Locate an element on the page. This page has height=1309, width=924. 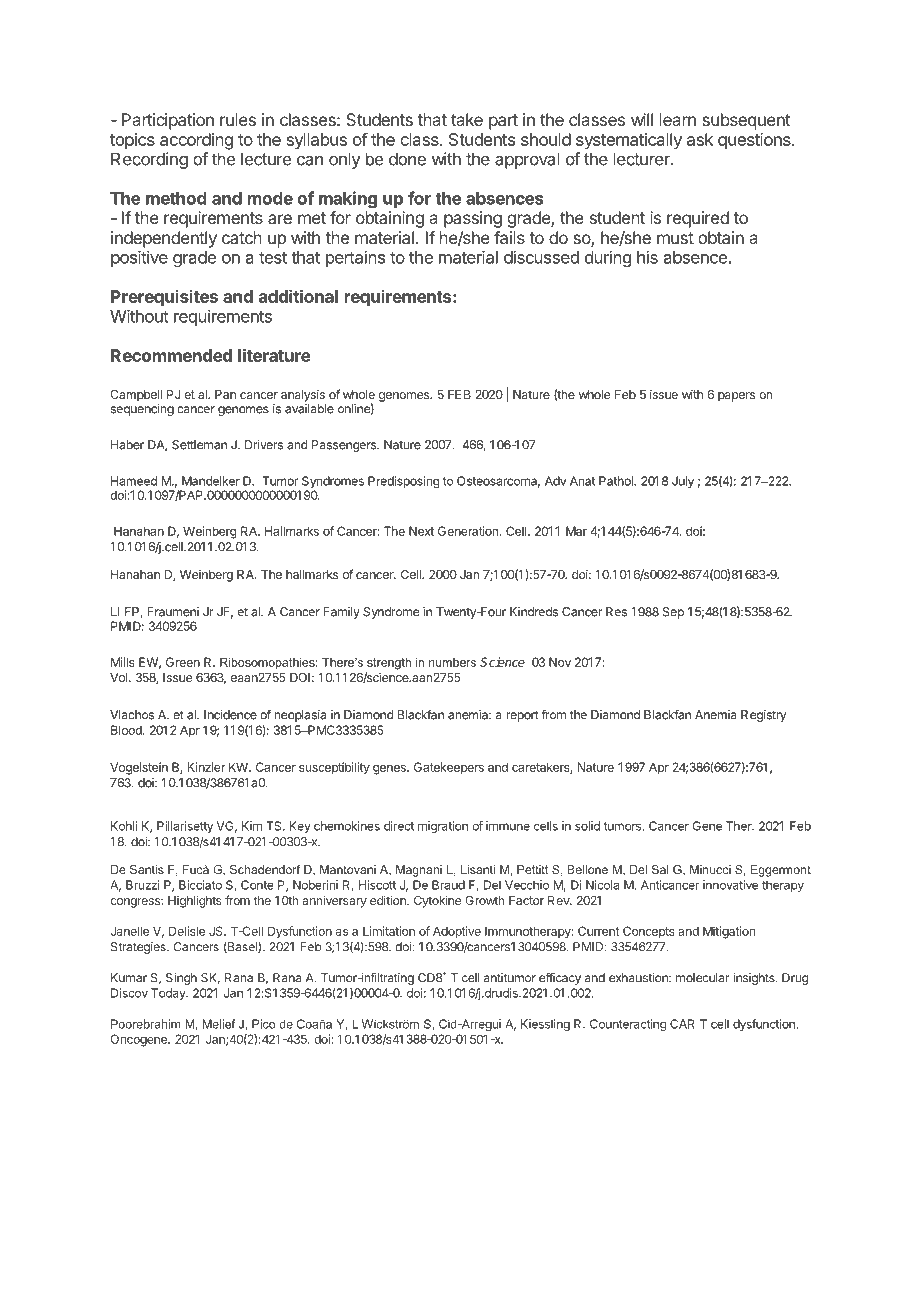
papers is located at coordinates (736, 397).
